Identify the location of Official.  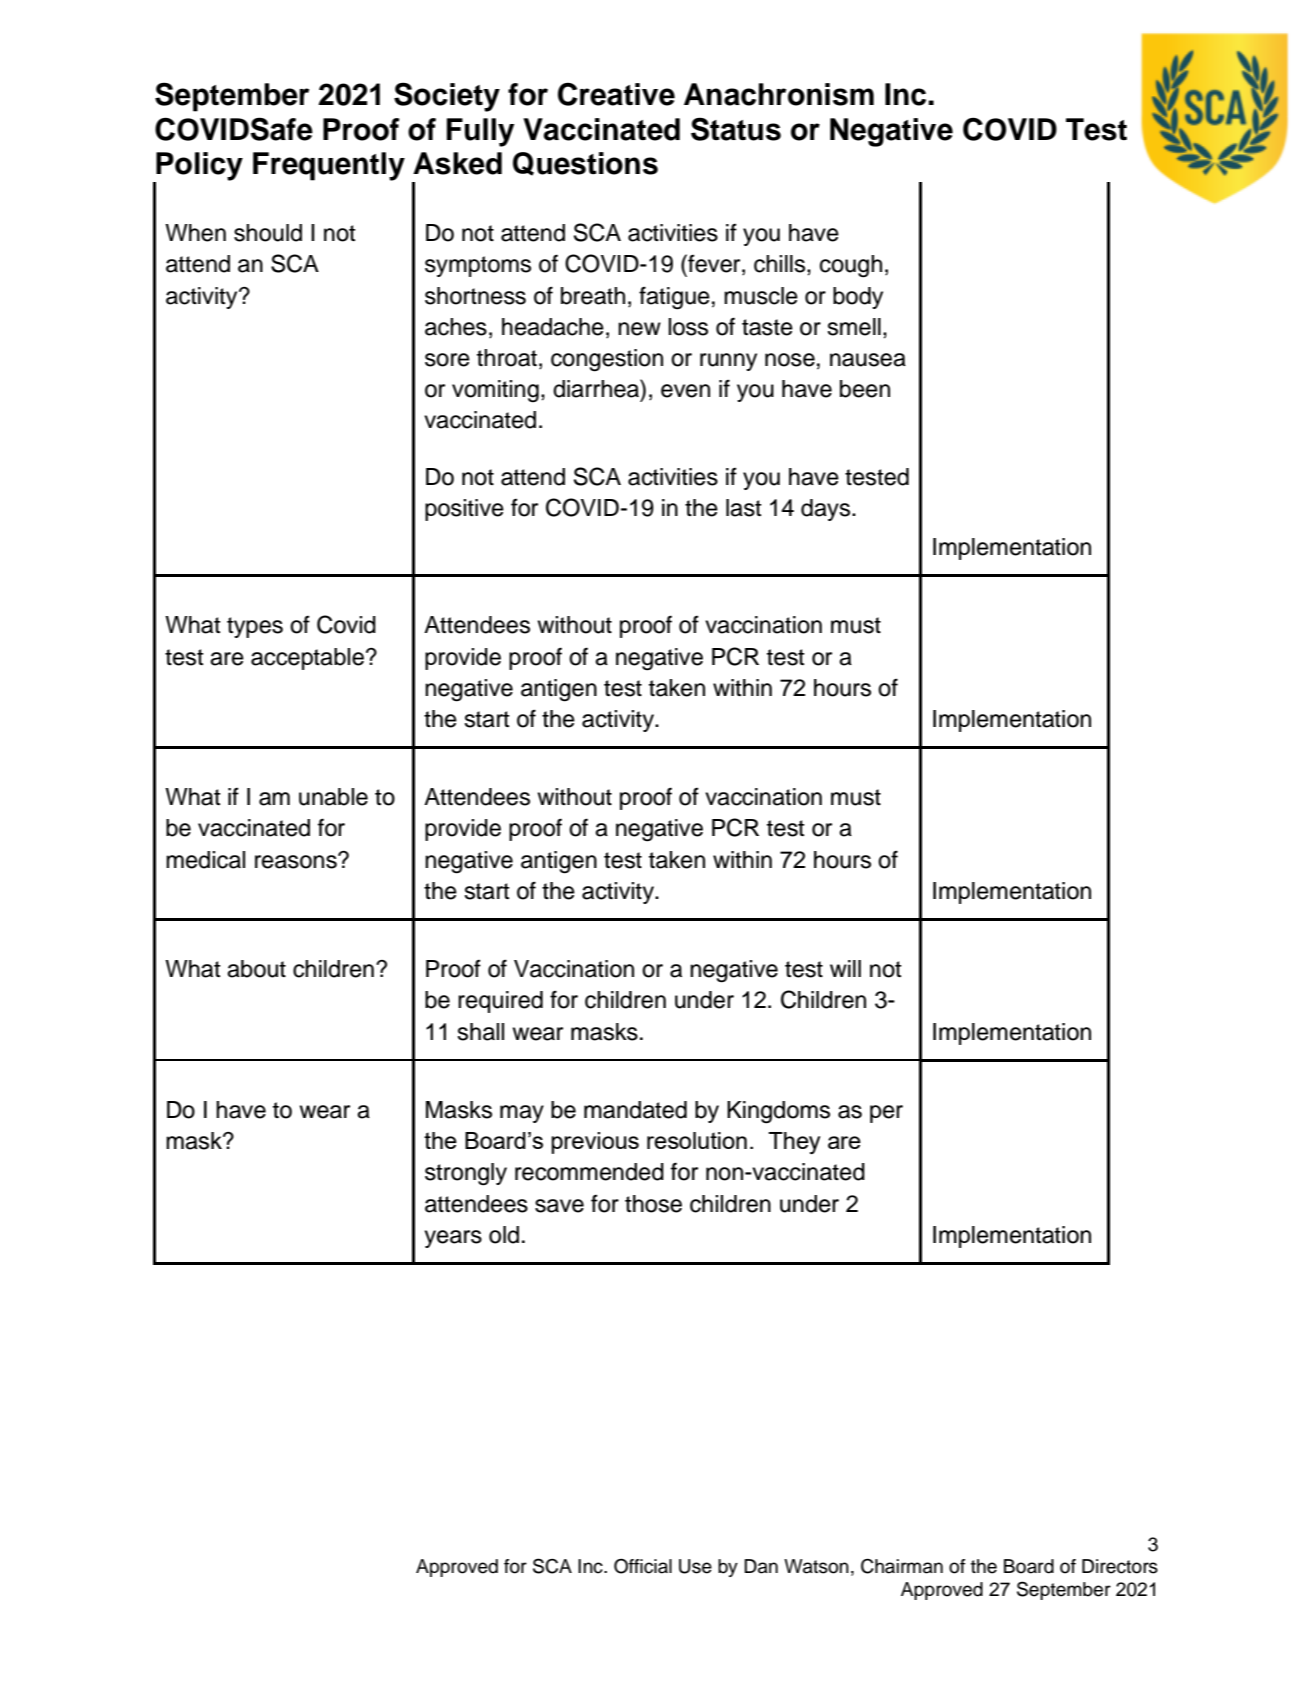
(643, 1566).
